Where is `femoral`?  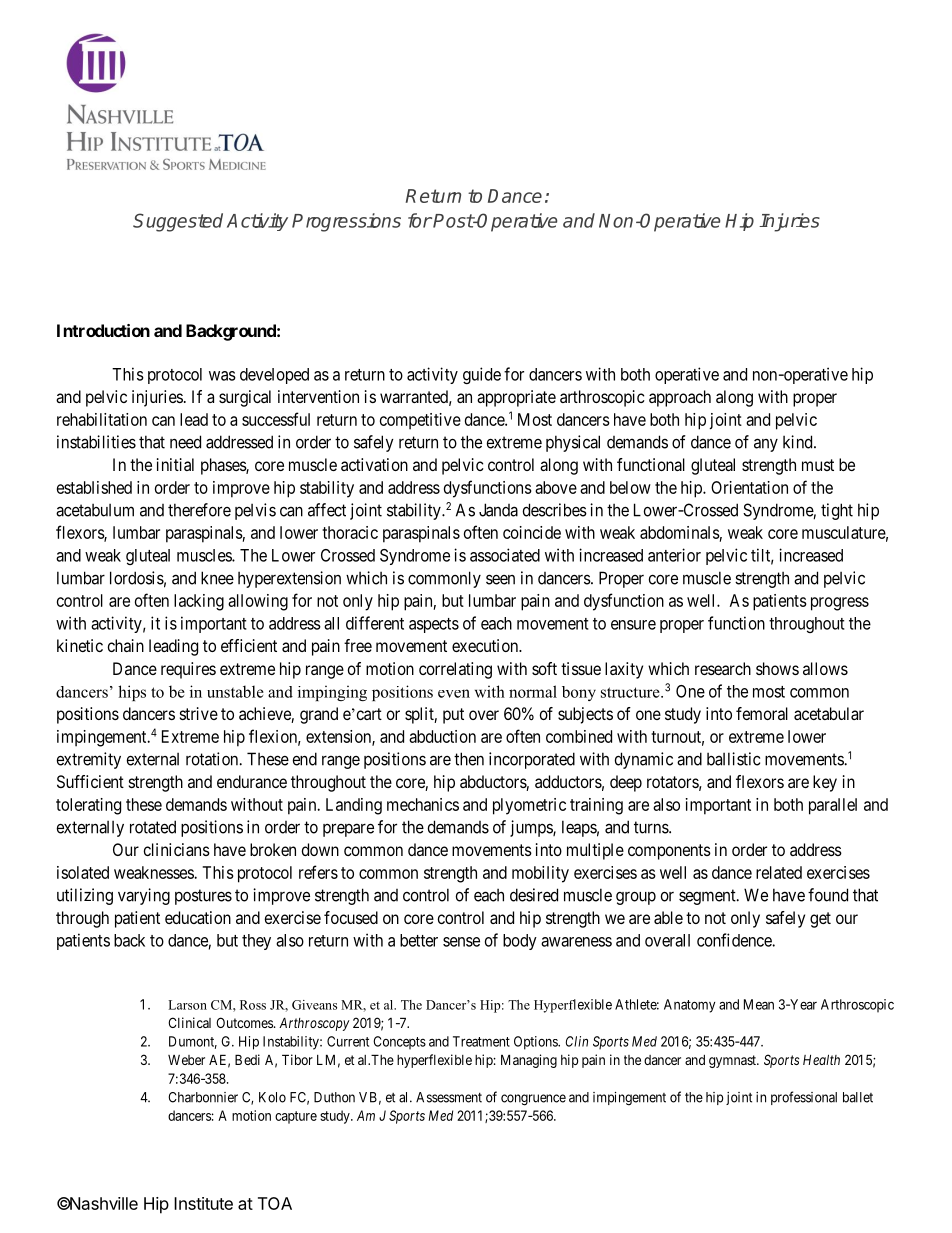 femoral is located at coordinates (762, 713).
